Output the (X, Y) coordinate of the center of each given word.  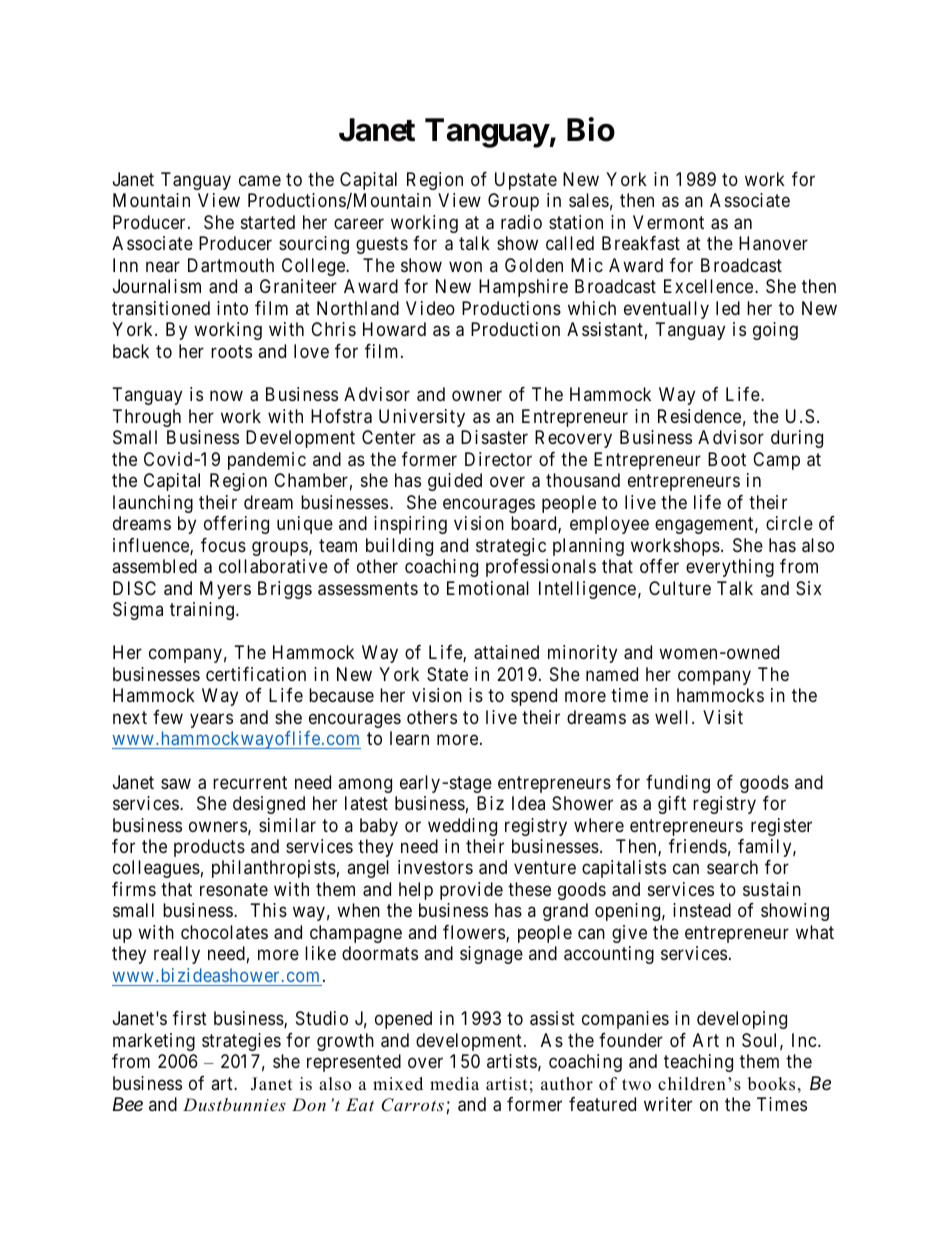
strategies (241, 1042)
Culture (680, 588)
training (202, 611)
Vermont (668, 222)
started (268, 222)
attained (506, 652)
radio (521, 222)
